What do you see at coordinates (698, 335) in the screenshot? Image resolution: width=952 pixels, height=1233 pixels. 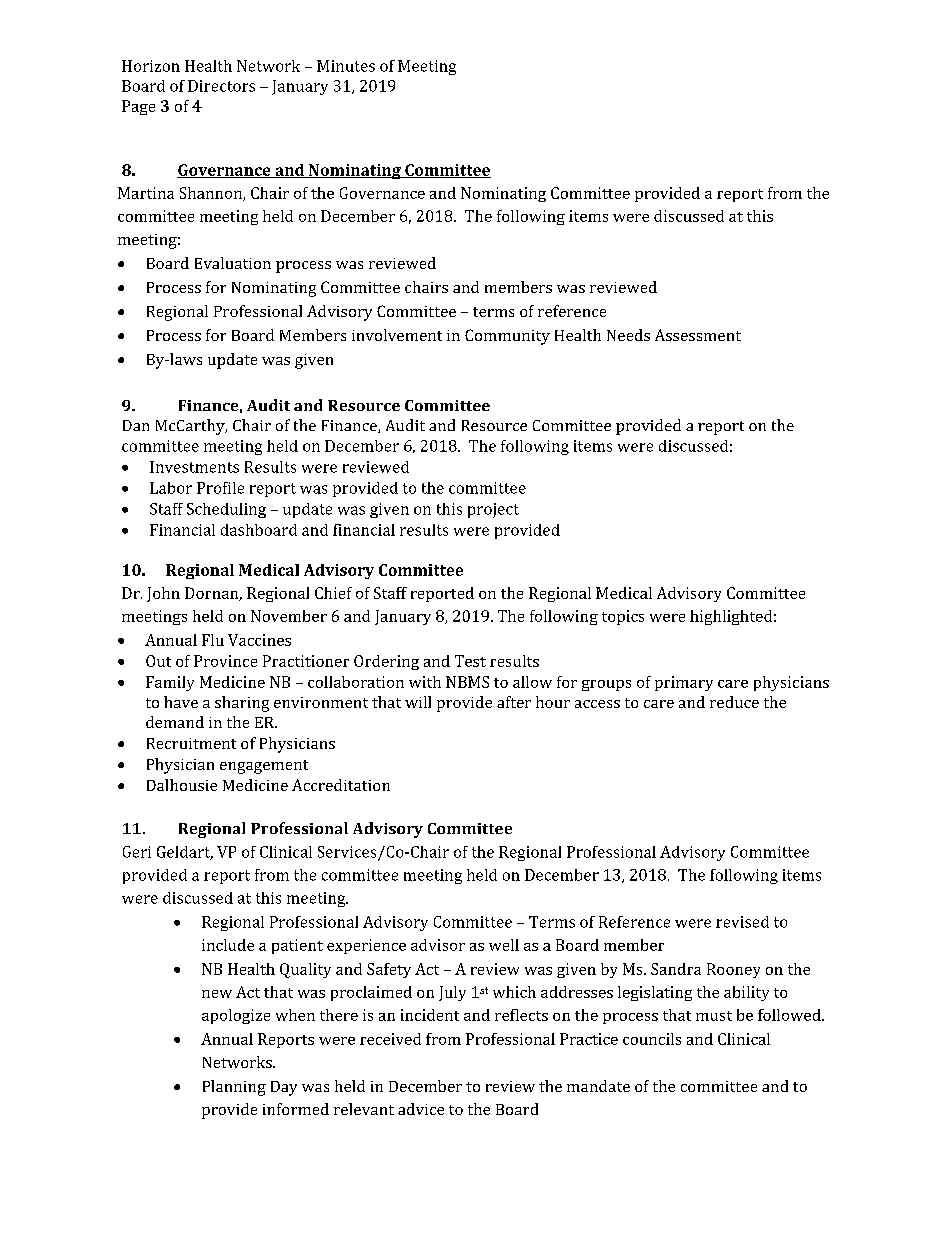 I see `Assessment` at bounding box center [698, 335].
